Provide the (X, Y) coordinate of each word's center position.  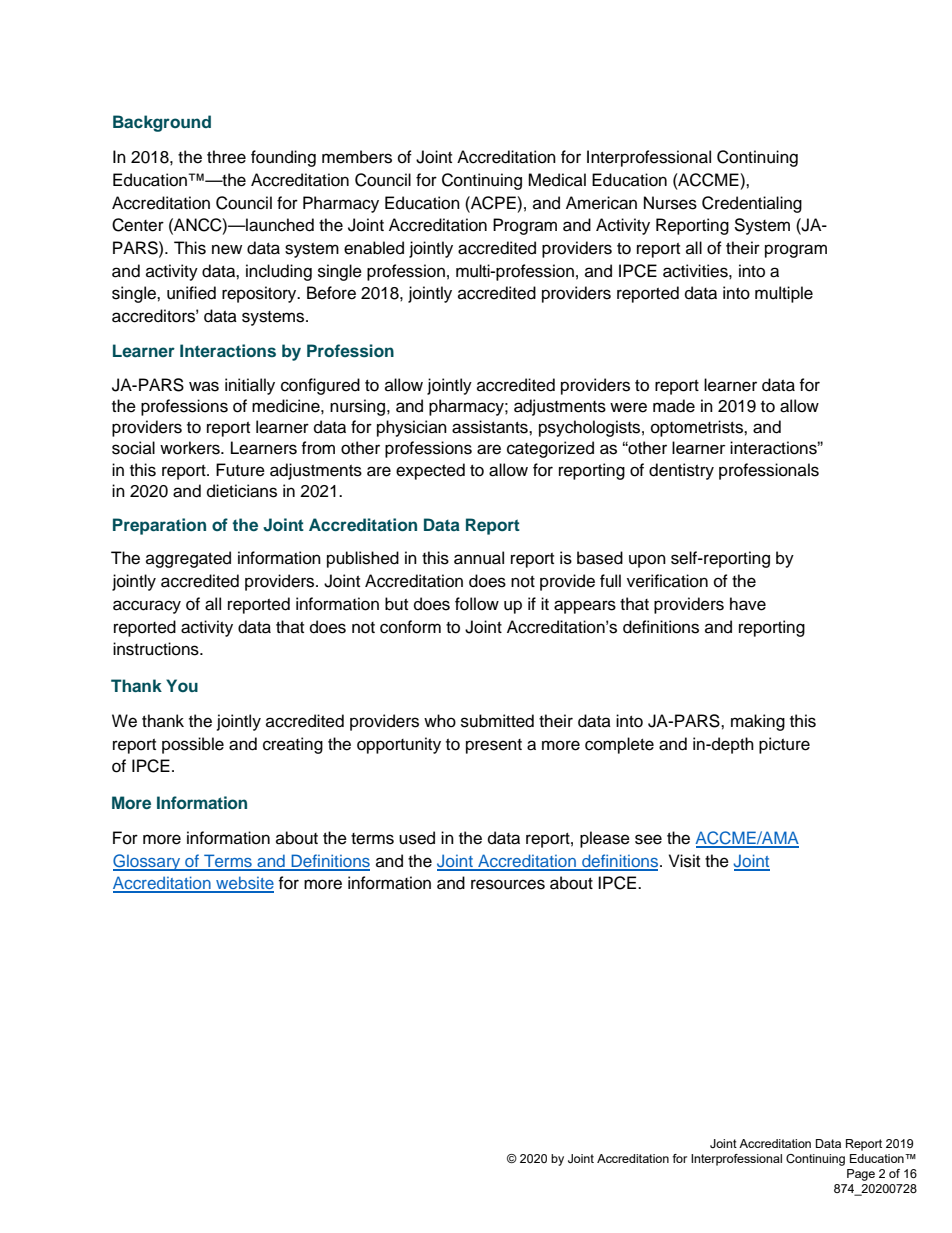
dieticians (242, 491)
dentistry (681, 471)
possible (193, 745)
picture (784, 745)
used (417, 838)
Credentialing (752, 204)
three (226, 157)
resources (508, 884)
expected (430, 471)
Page (861, 1175)
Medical (557, 180)
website (244, 884)
